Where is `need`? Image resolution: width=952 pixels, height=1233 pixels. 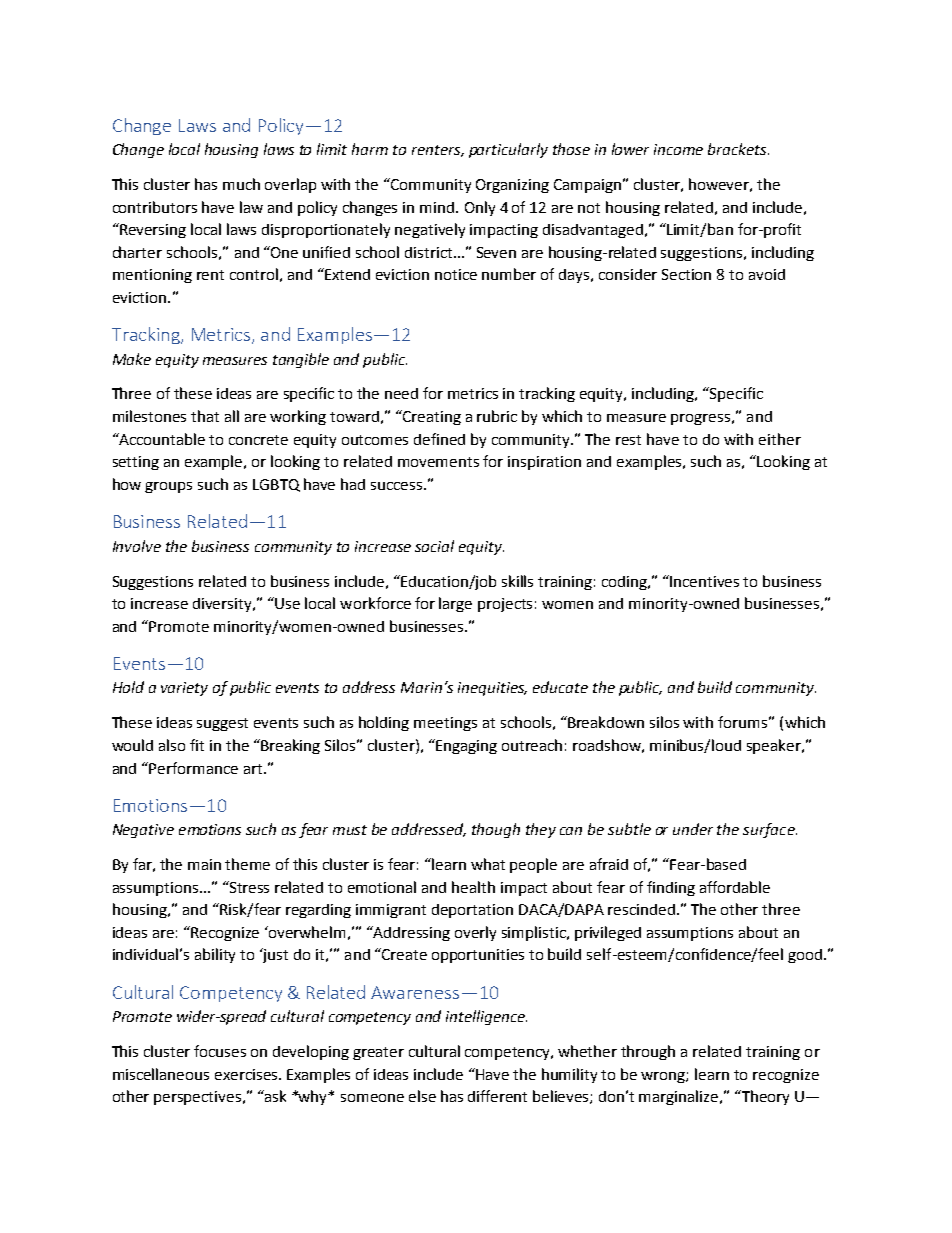 need is located at coordinates (401, 393).
